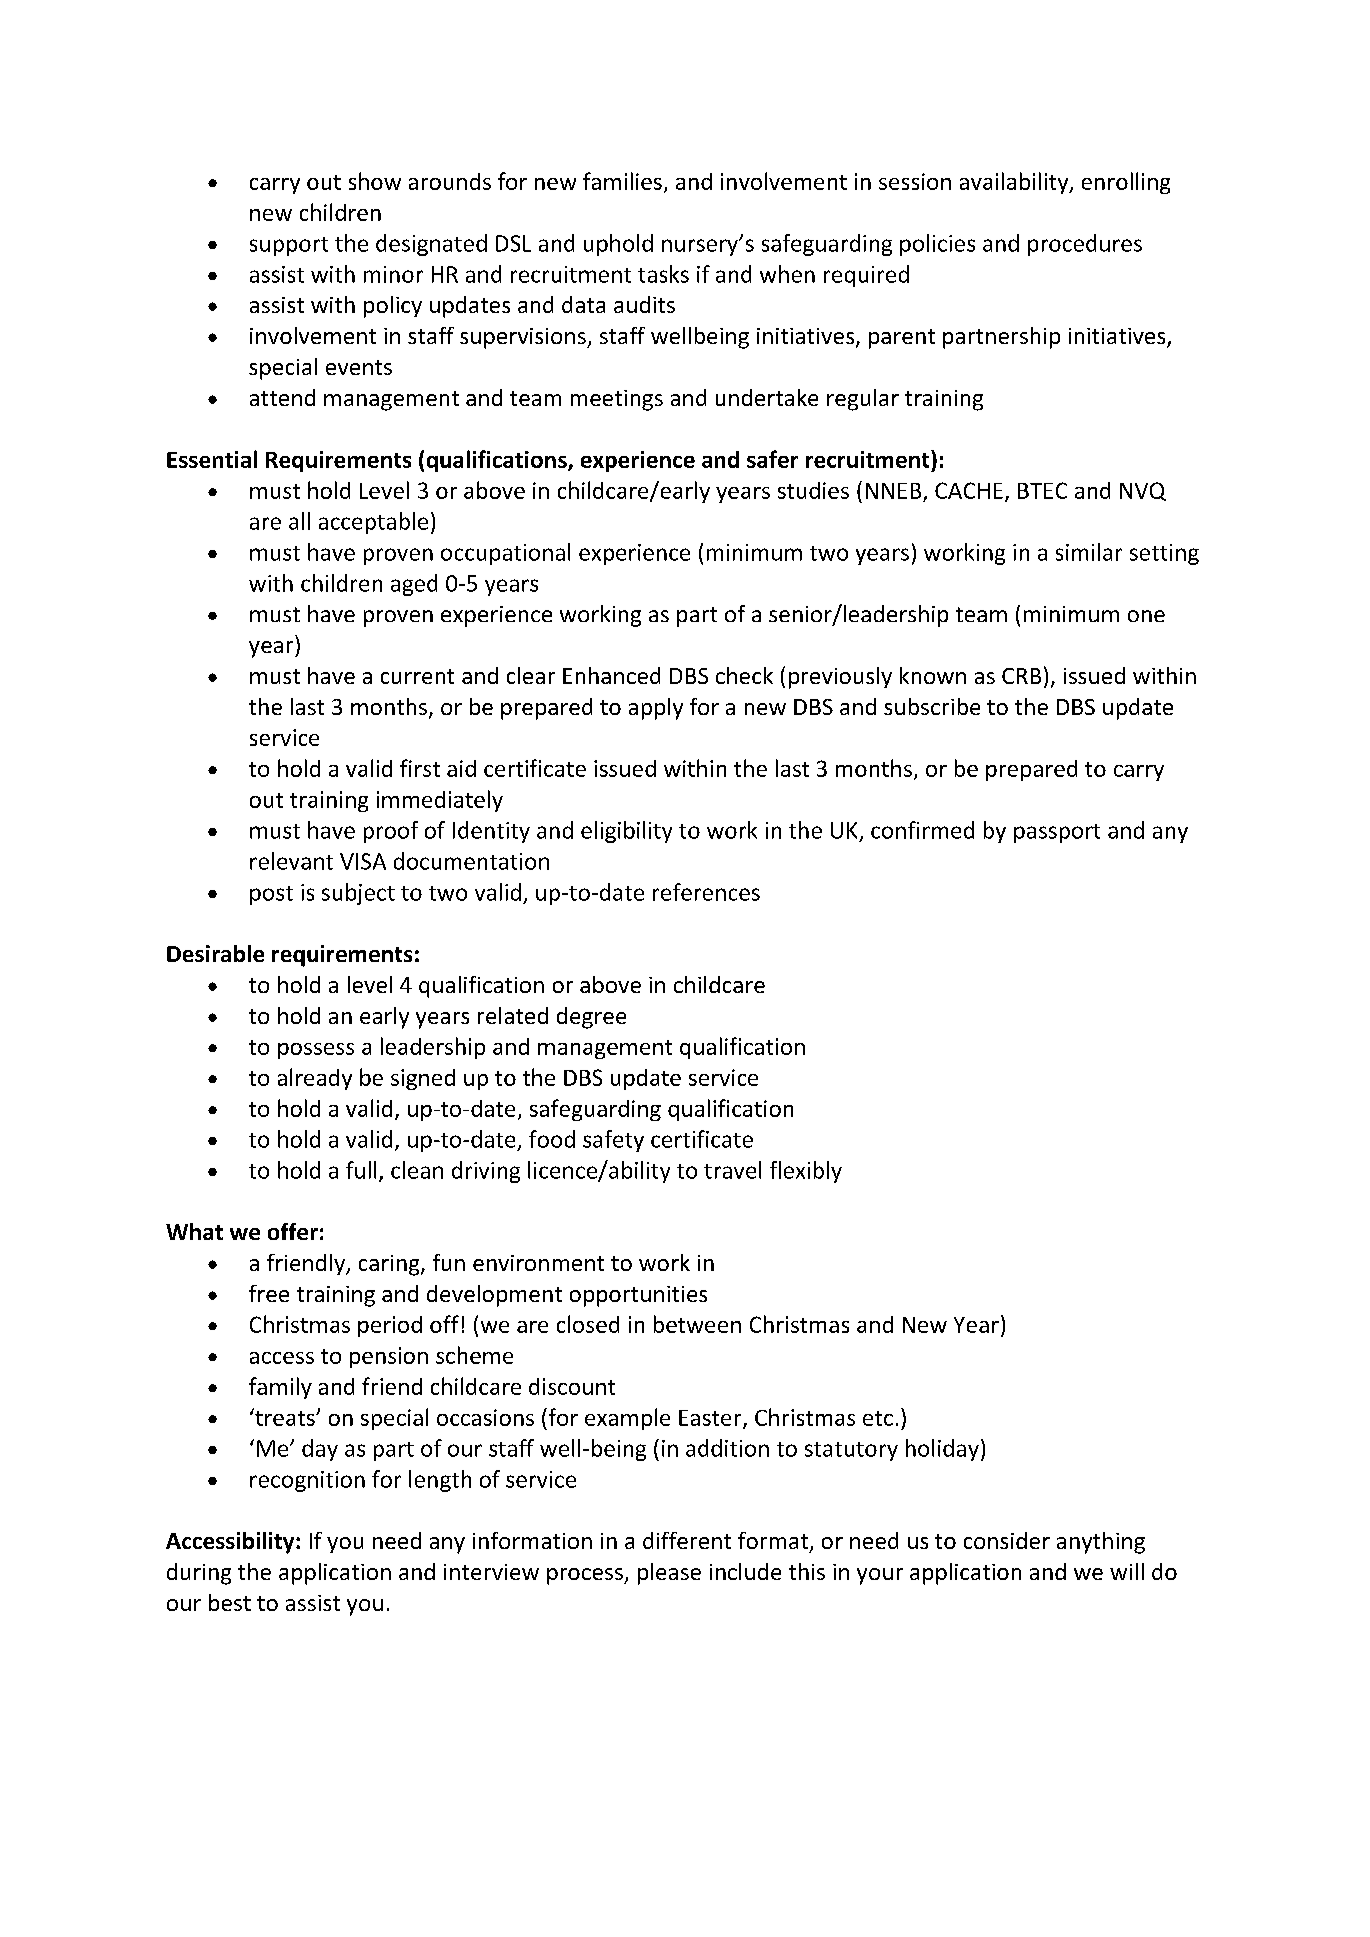 The image size is (1370, 1937). I want to click on similar, so click(1089, 552).
